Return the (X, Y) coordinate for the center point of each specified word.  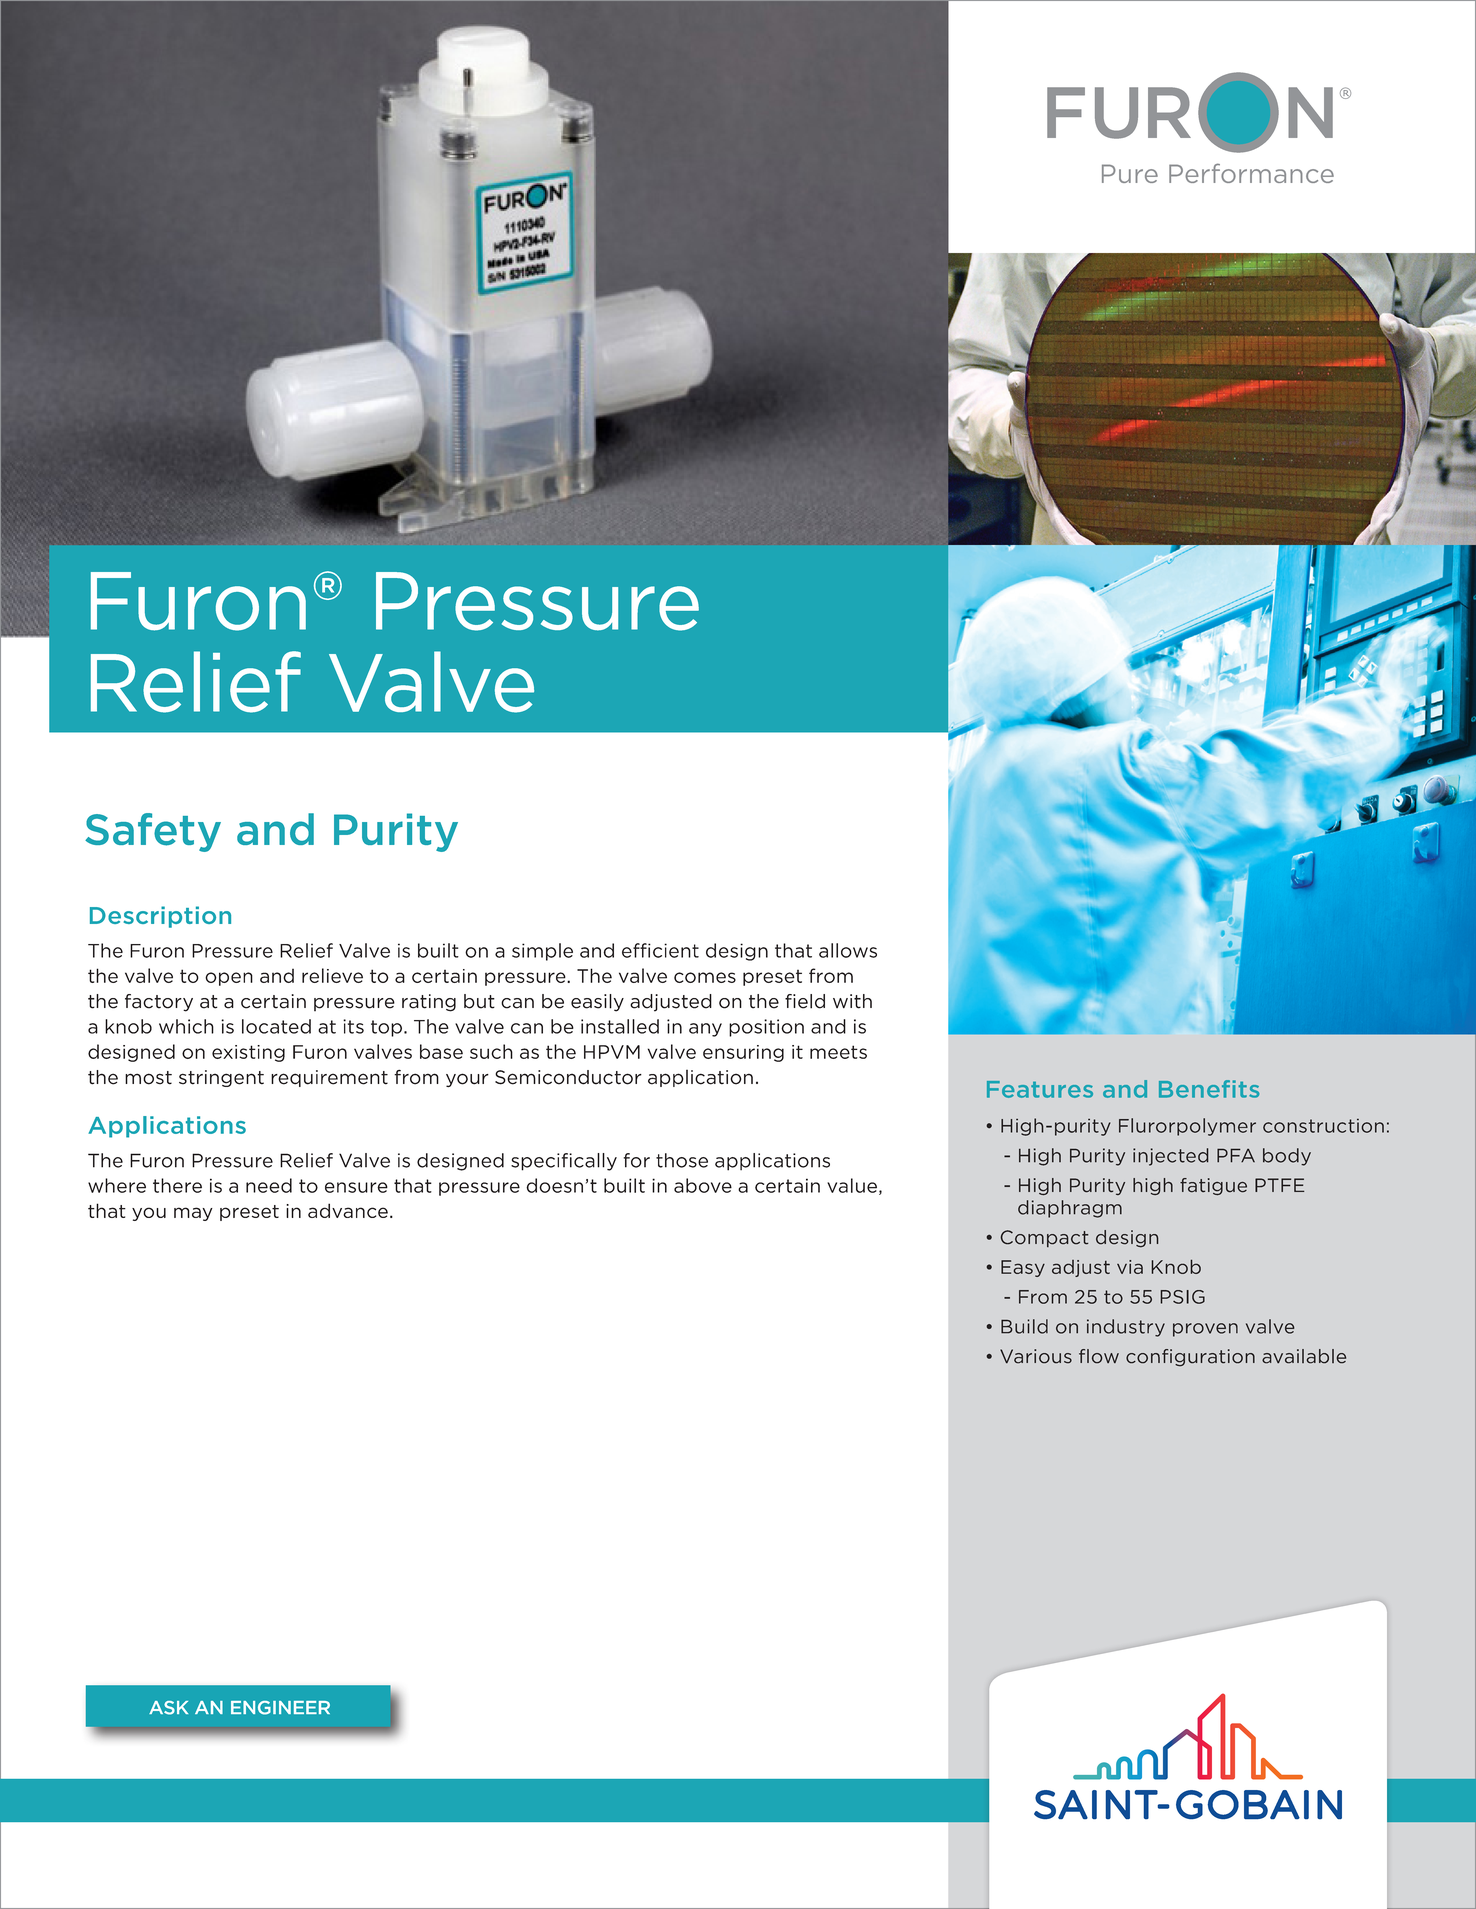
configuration (1190, 1358)
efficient (660, 950)
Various (1036, 1356)
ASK (168, 1708)
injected (1170, 1157)
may (193, 1214)
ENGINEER (280, 1708)
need (269, 1185)
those (682, 1160)
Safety (153, 832)
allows (848, 950)
